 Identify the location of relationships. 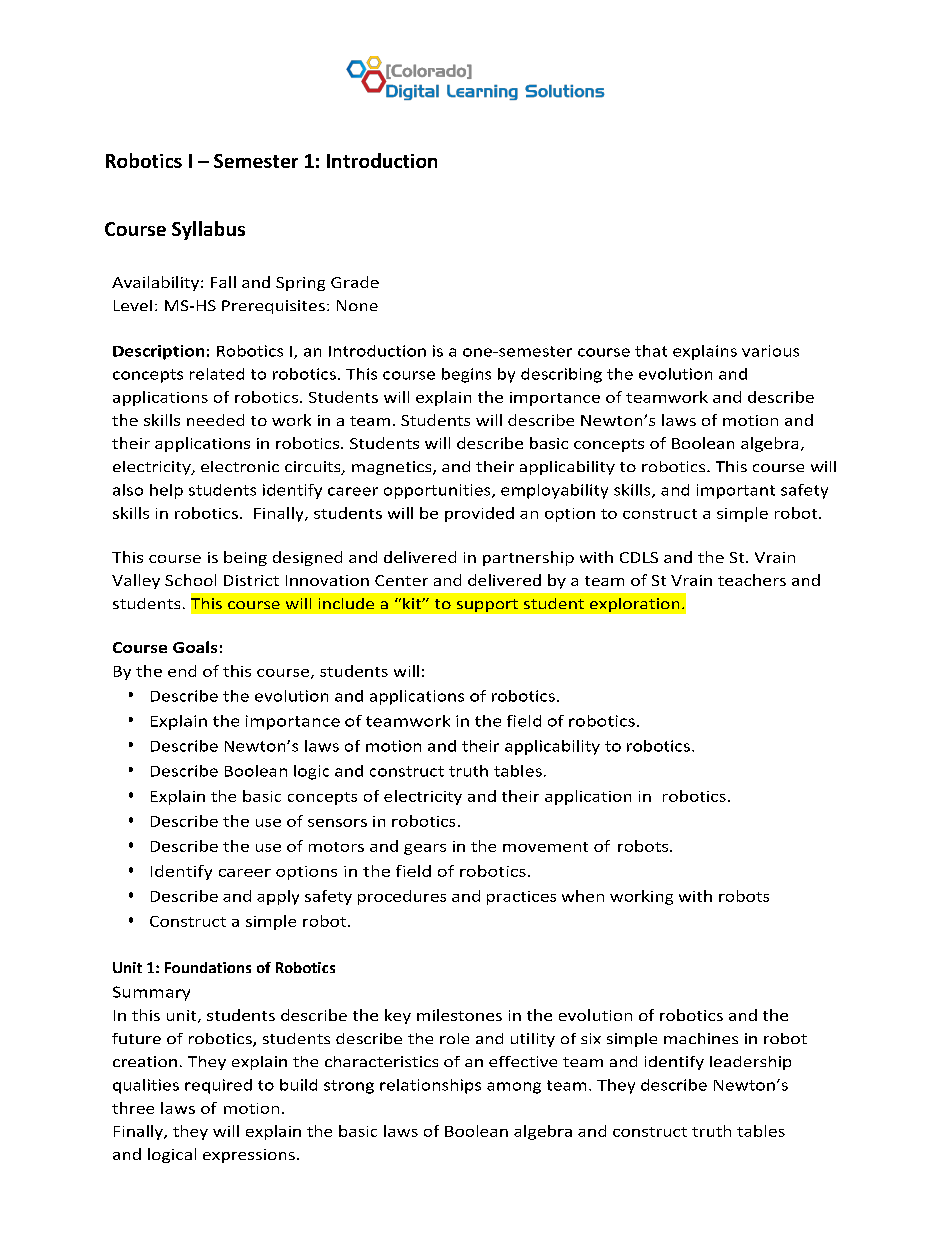
(430, 1086).
